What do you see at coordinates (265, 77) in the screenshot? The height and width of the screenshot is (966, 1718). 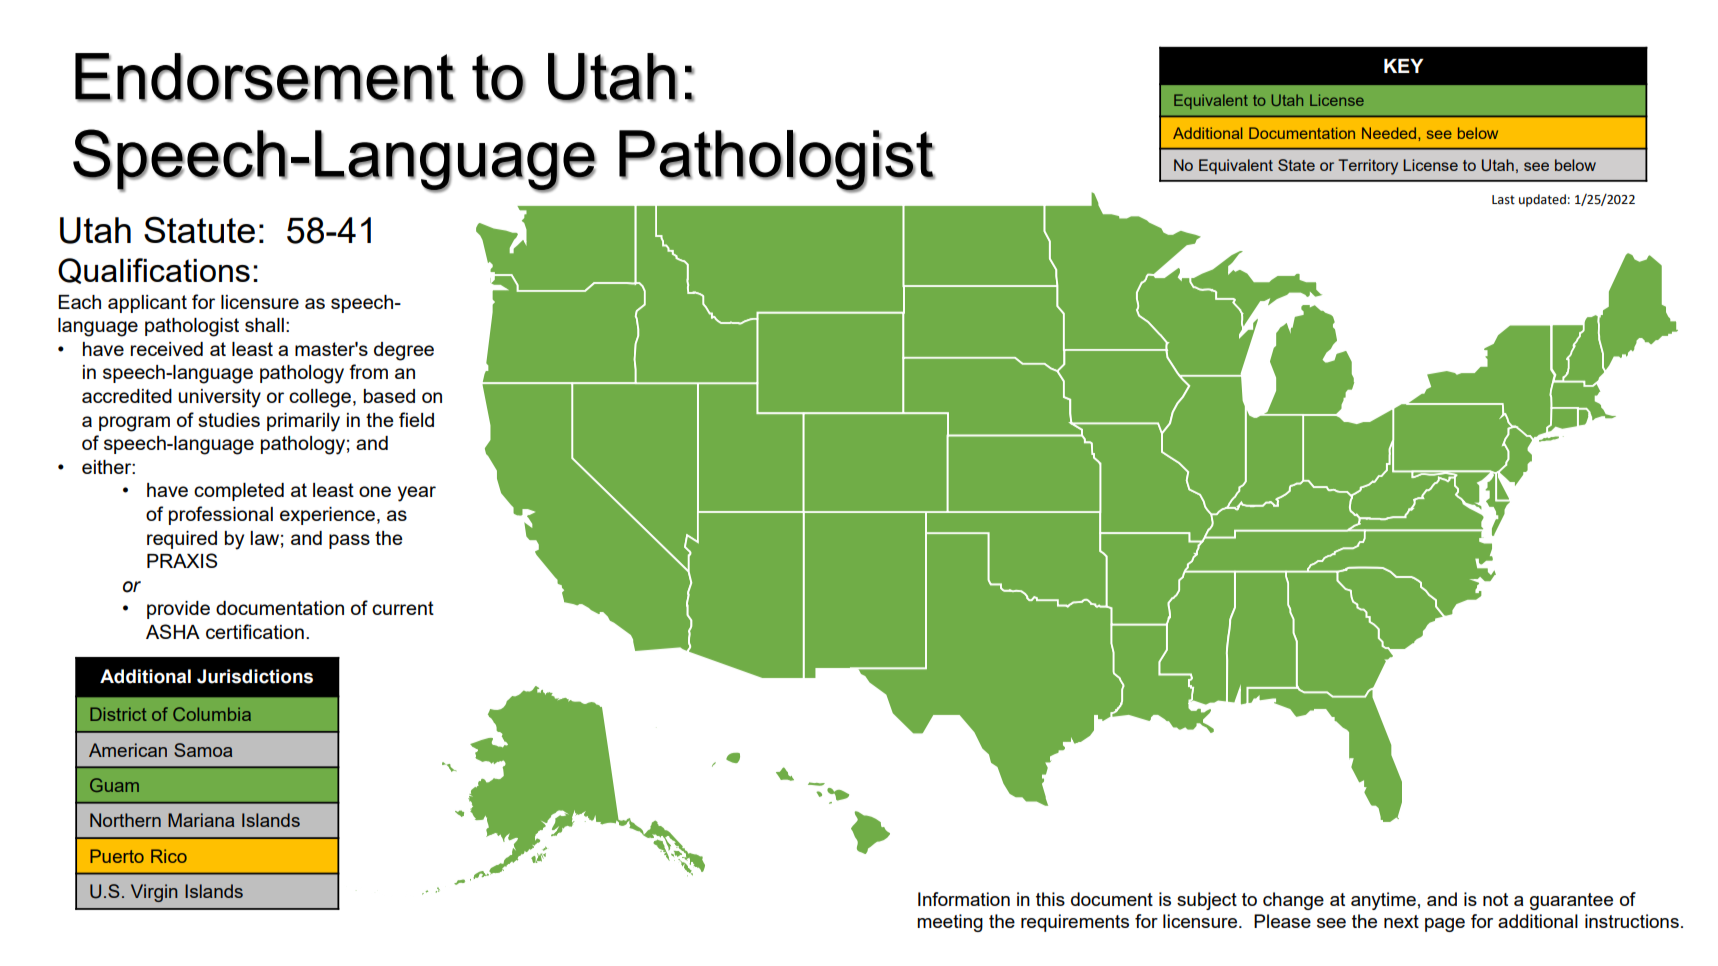 I see `Endorsement` at bounding box center [265, 77].
